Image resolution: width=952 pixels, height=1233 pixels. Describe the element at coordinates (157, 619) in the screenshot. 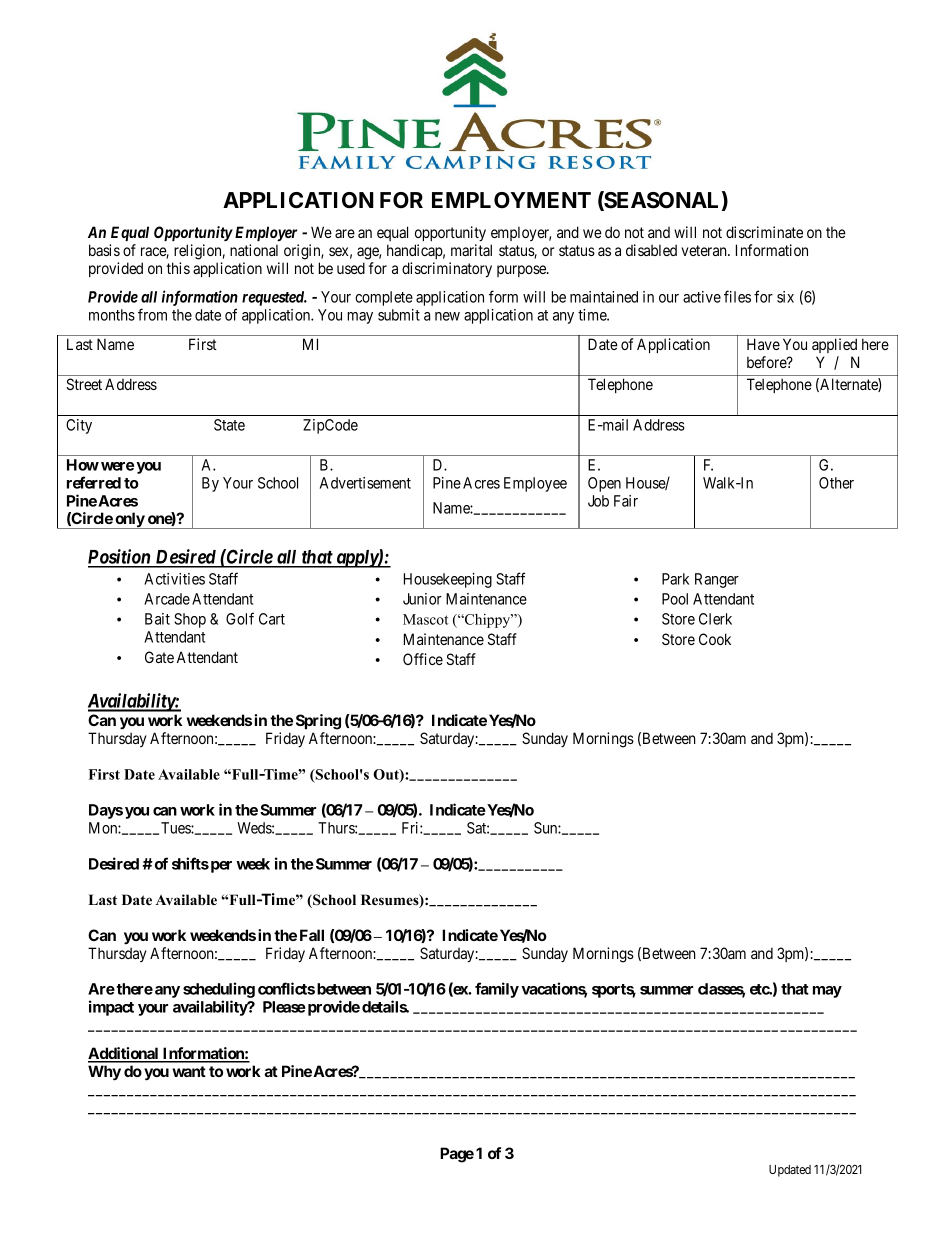

I see `Bait` at that location.
